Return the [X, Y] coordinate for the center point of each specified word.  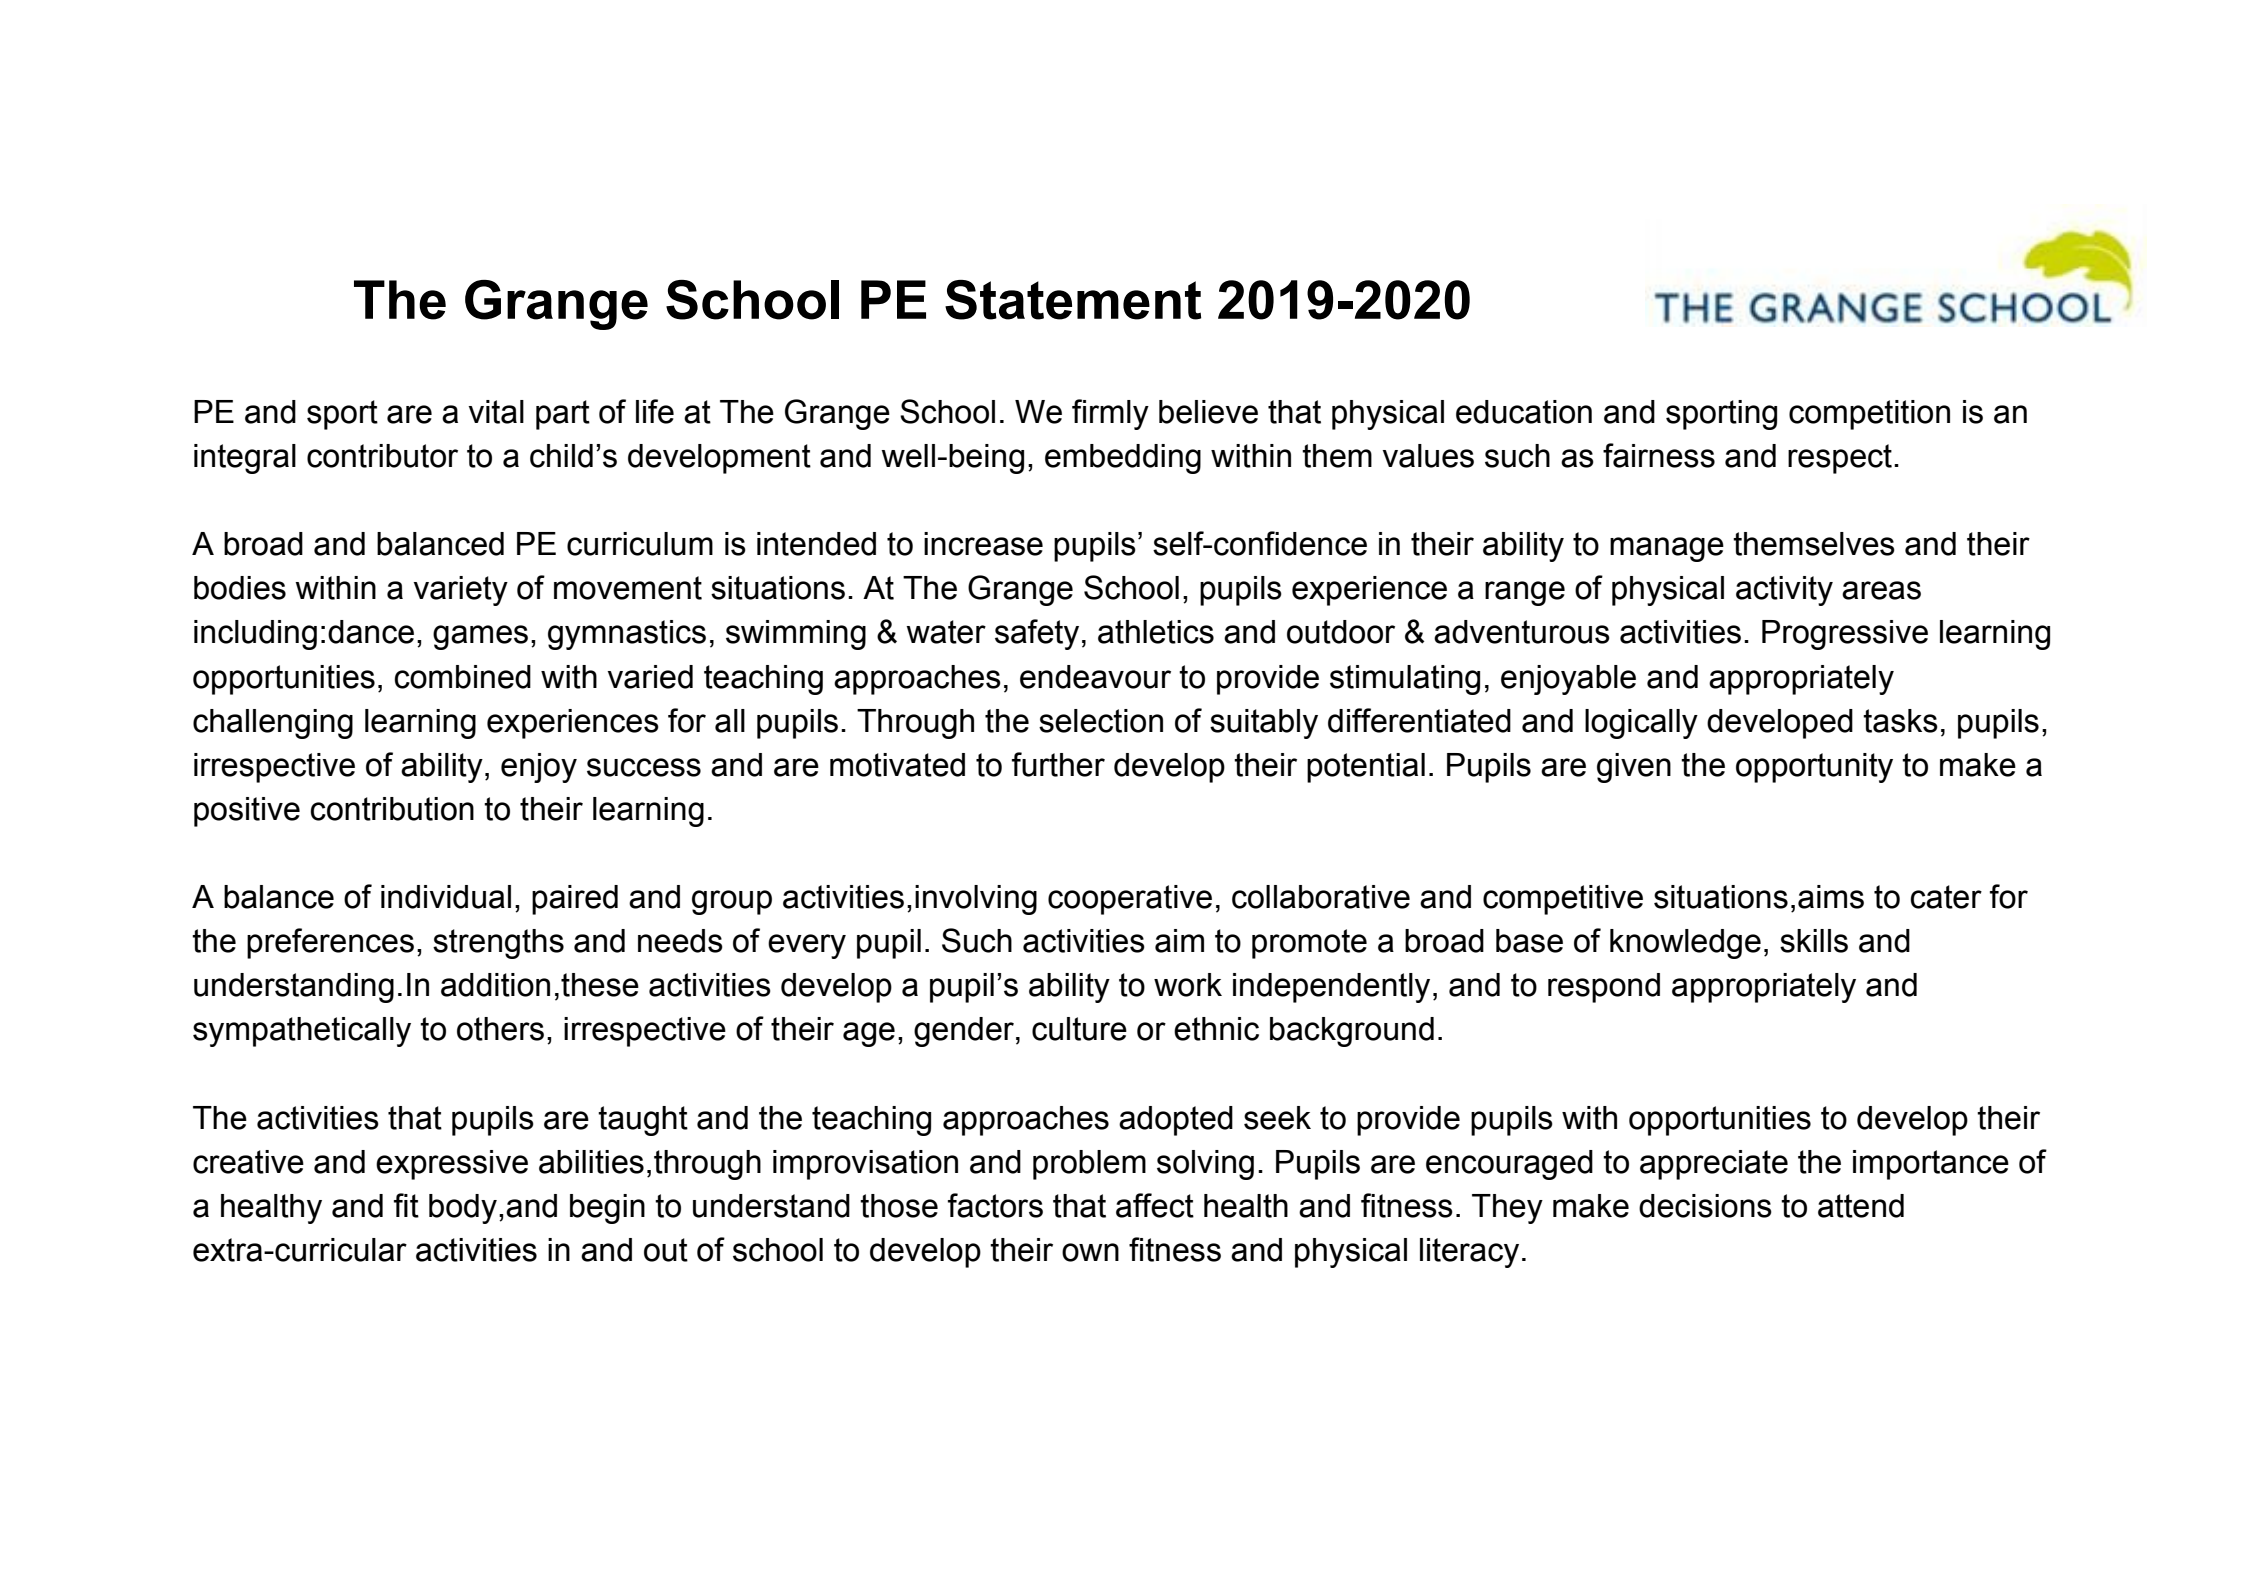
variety [460, 591]
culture [1079, 1029]
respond [1604, 988]
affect [1155, 1205]
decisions [1705, 1206]
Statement [1073, 300]
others [500, 1029]
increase [983, 544]
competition [1869, 415]
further [1058, 764]
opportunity [1814, 768]
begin [607, 1209]
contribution [392, 809]
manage [1667, 549]
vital [496, 412]
